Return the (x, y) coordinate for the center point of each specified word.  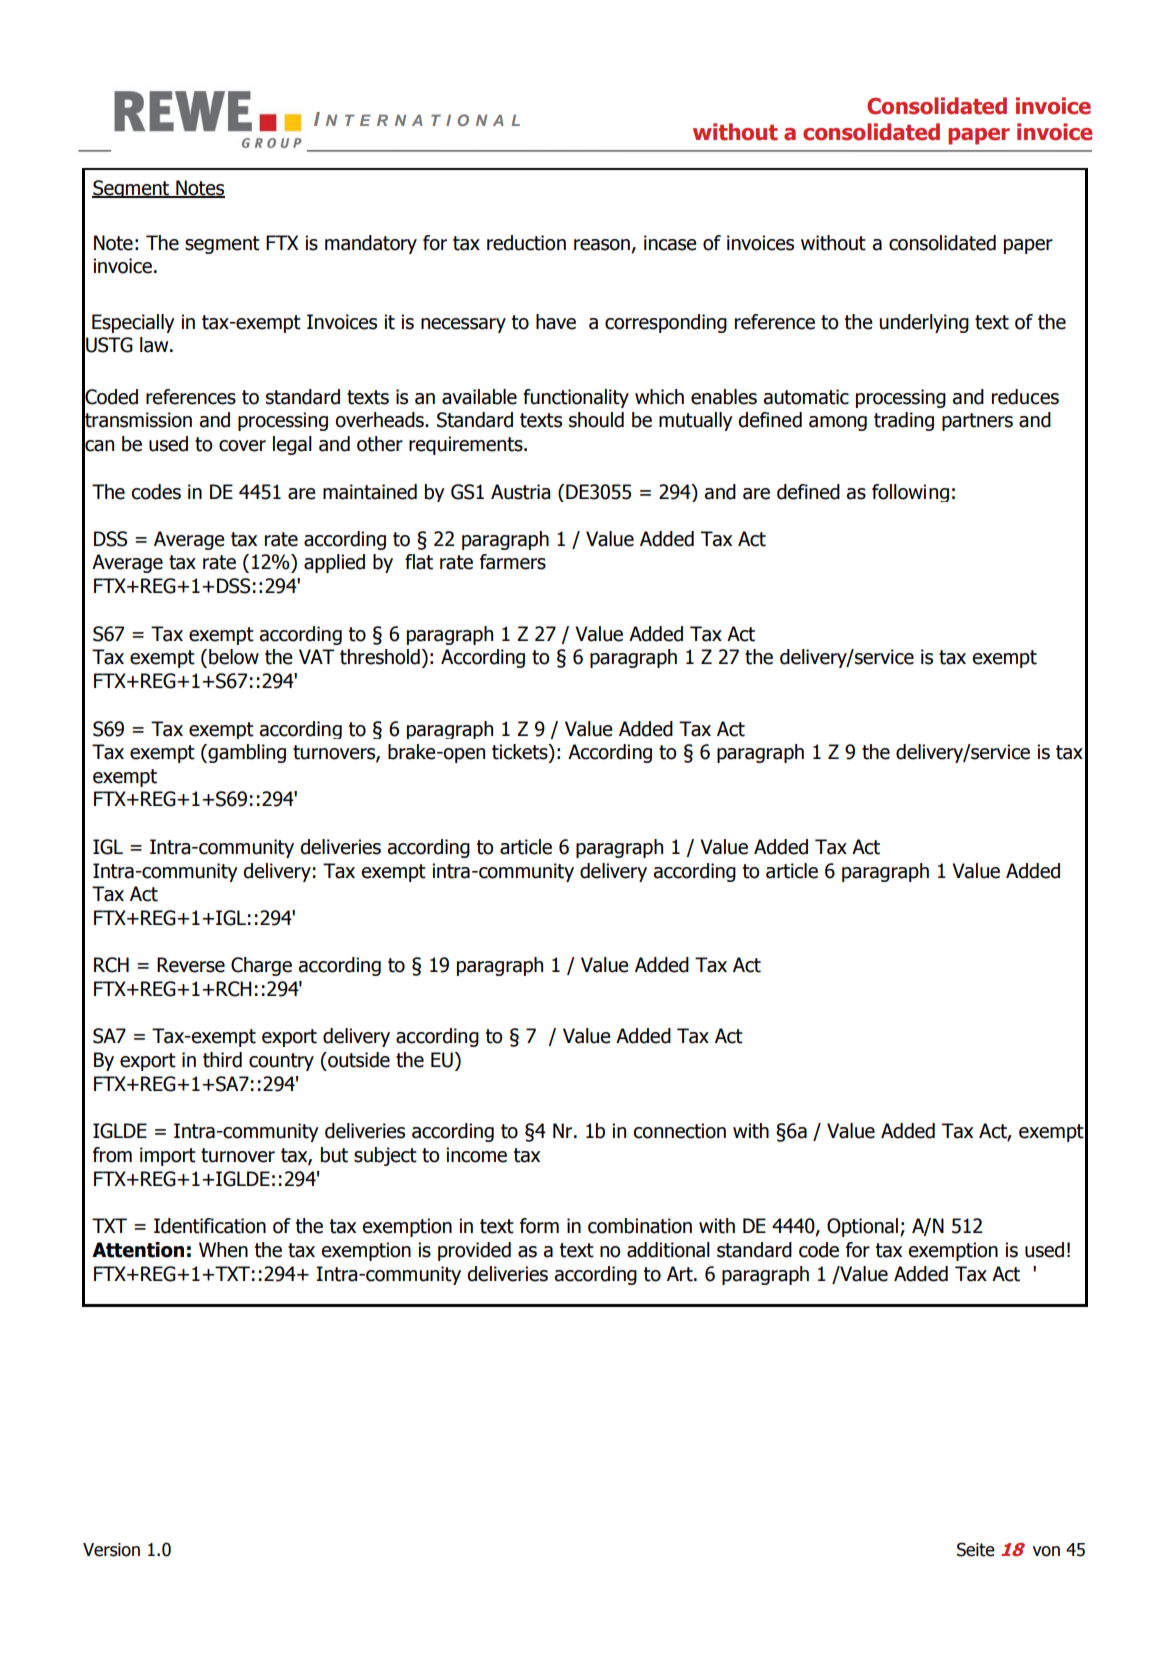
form (539, 1226)
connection (679, 1131)
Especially (133, 323)
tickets (521, 753)
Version (111, 1550)
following (910, 493)
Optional (862, 1227)
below (234, 657)
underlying (924, 323)
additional (668, 1250)
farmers (513, 562)
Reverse (191, 965)
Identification (210, 1226)
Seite (976, 1549)
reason (602, 245)
